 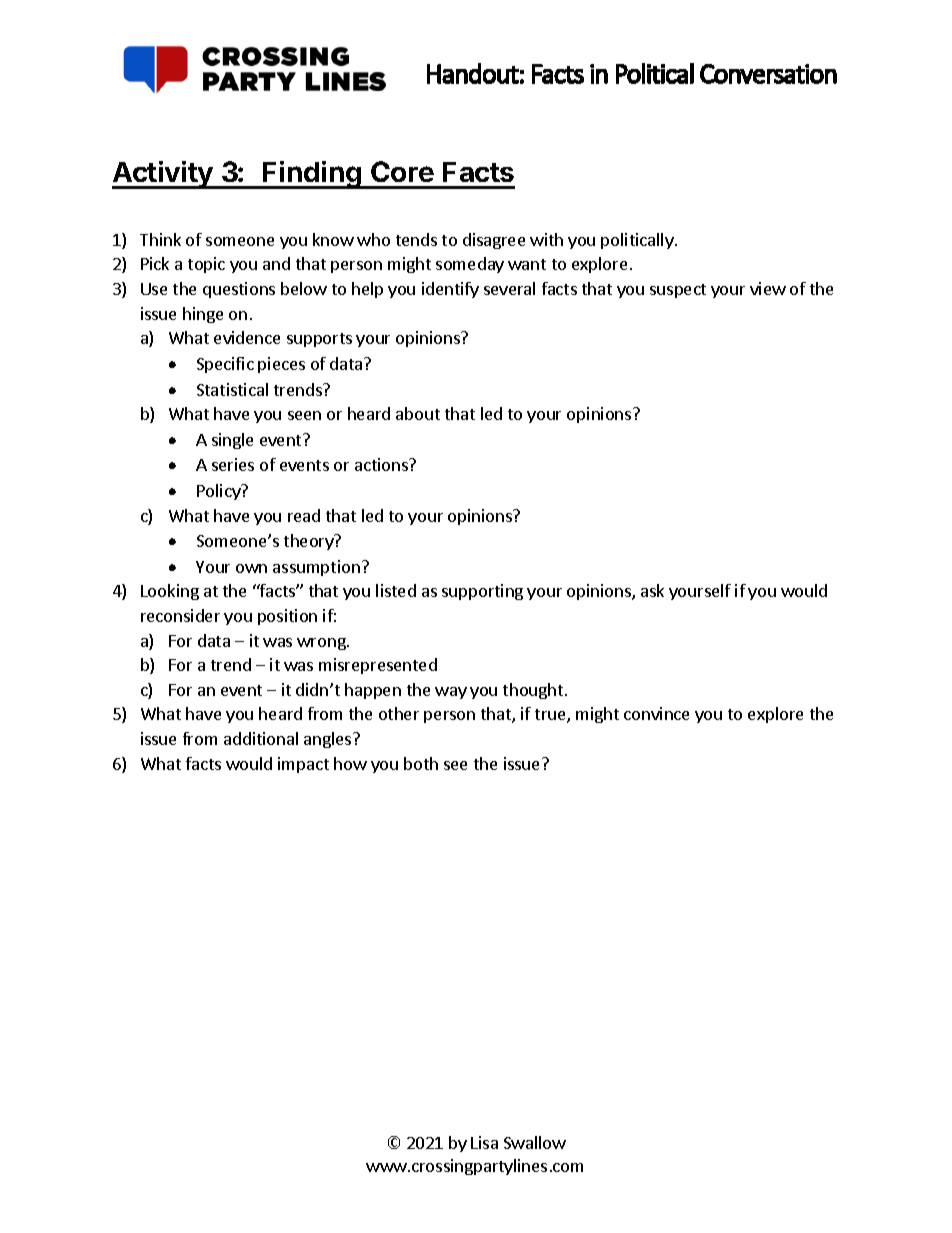 What do you see at coordinates (473, 73) in the document?
I see `Handout` at bounding box center [473, 73].
